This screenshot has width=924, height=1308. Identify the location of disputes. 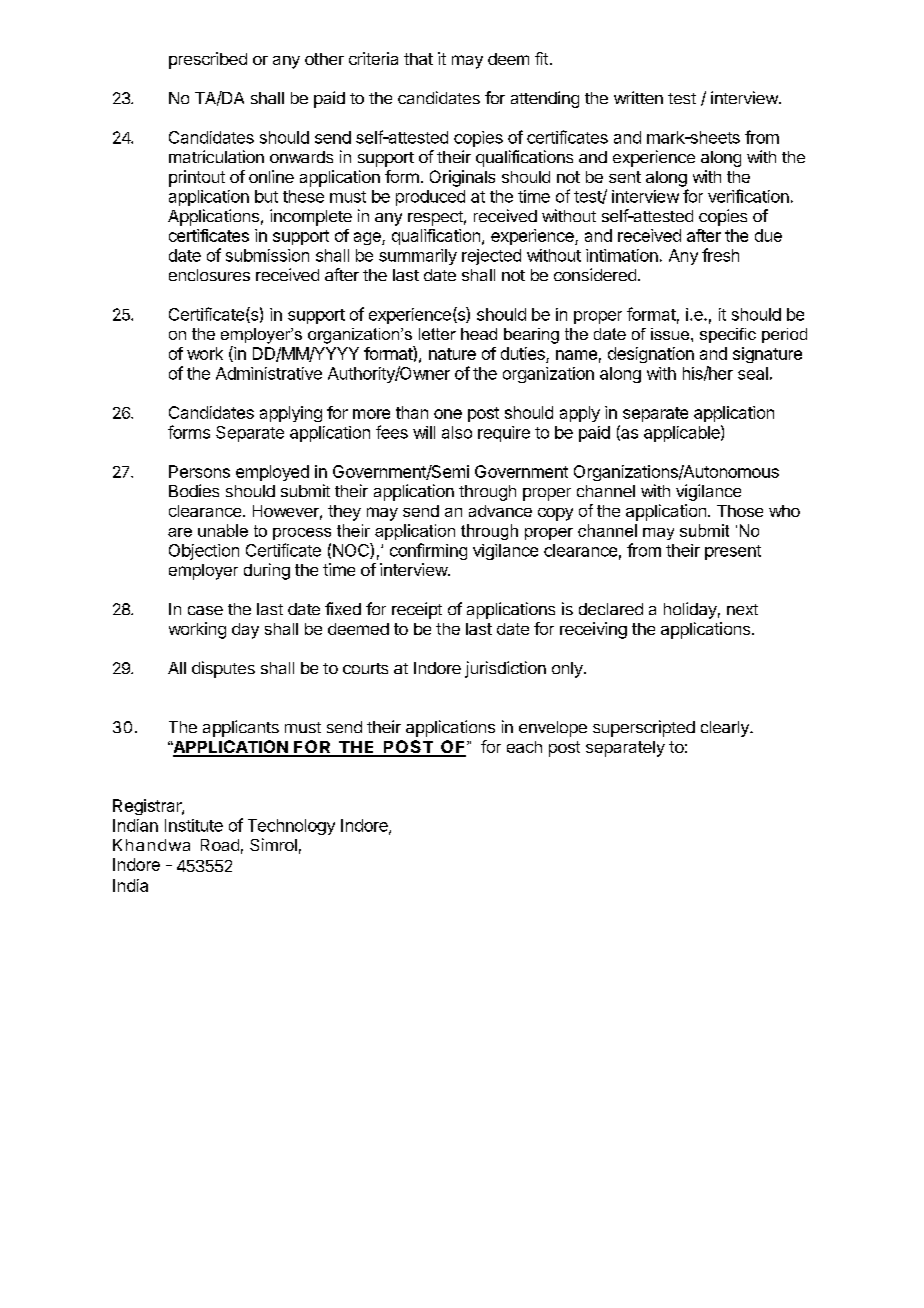
(223, 669).
